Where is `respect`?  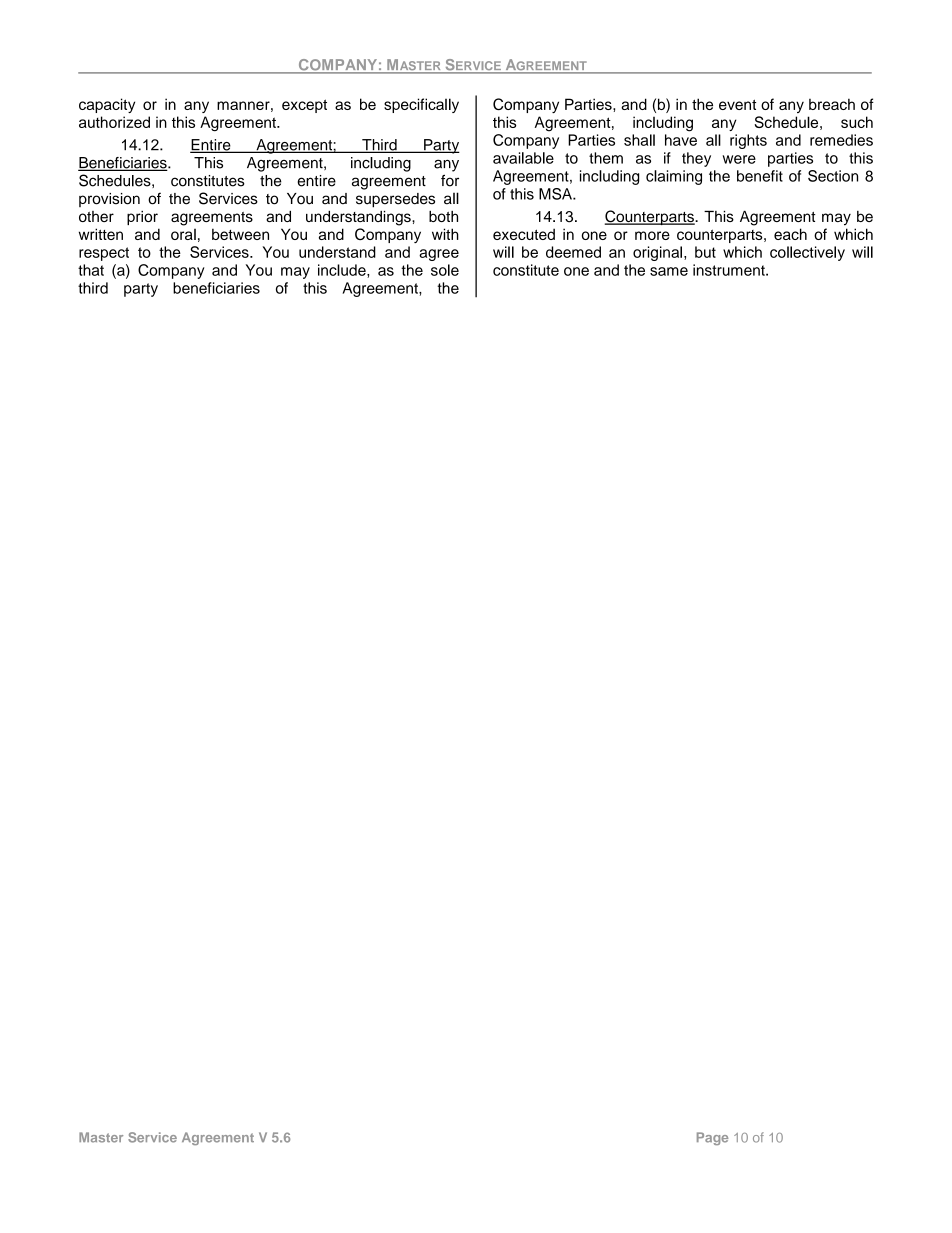
respect is located at coordinates (104, 254).
